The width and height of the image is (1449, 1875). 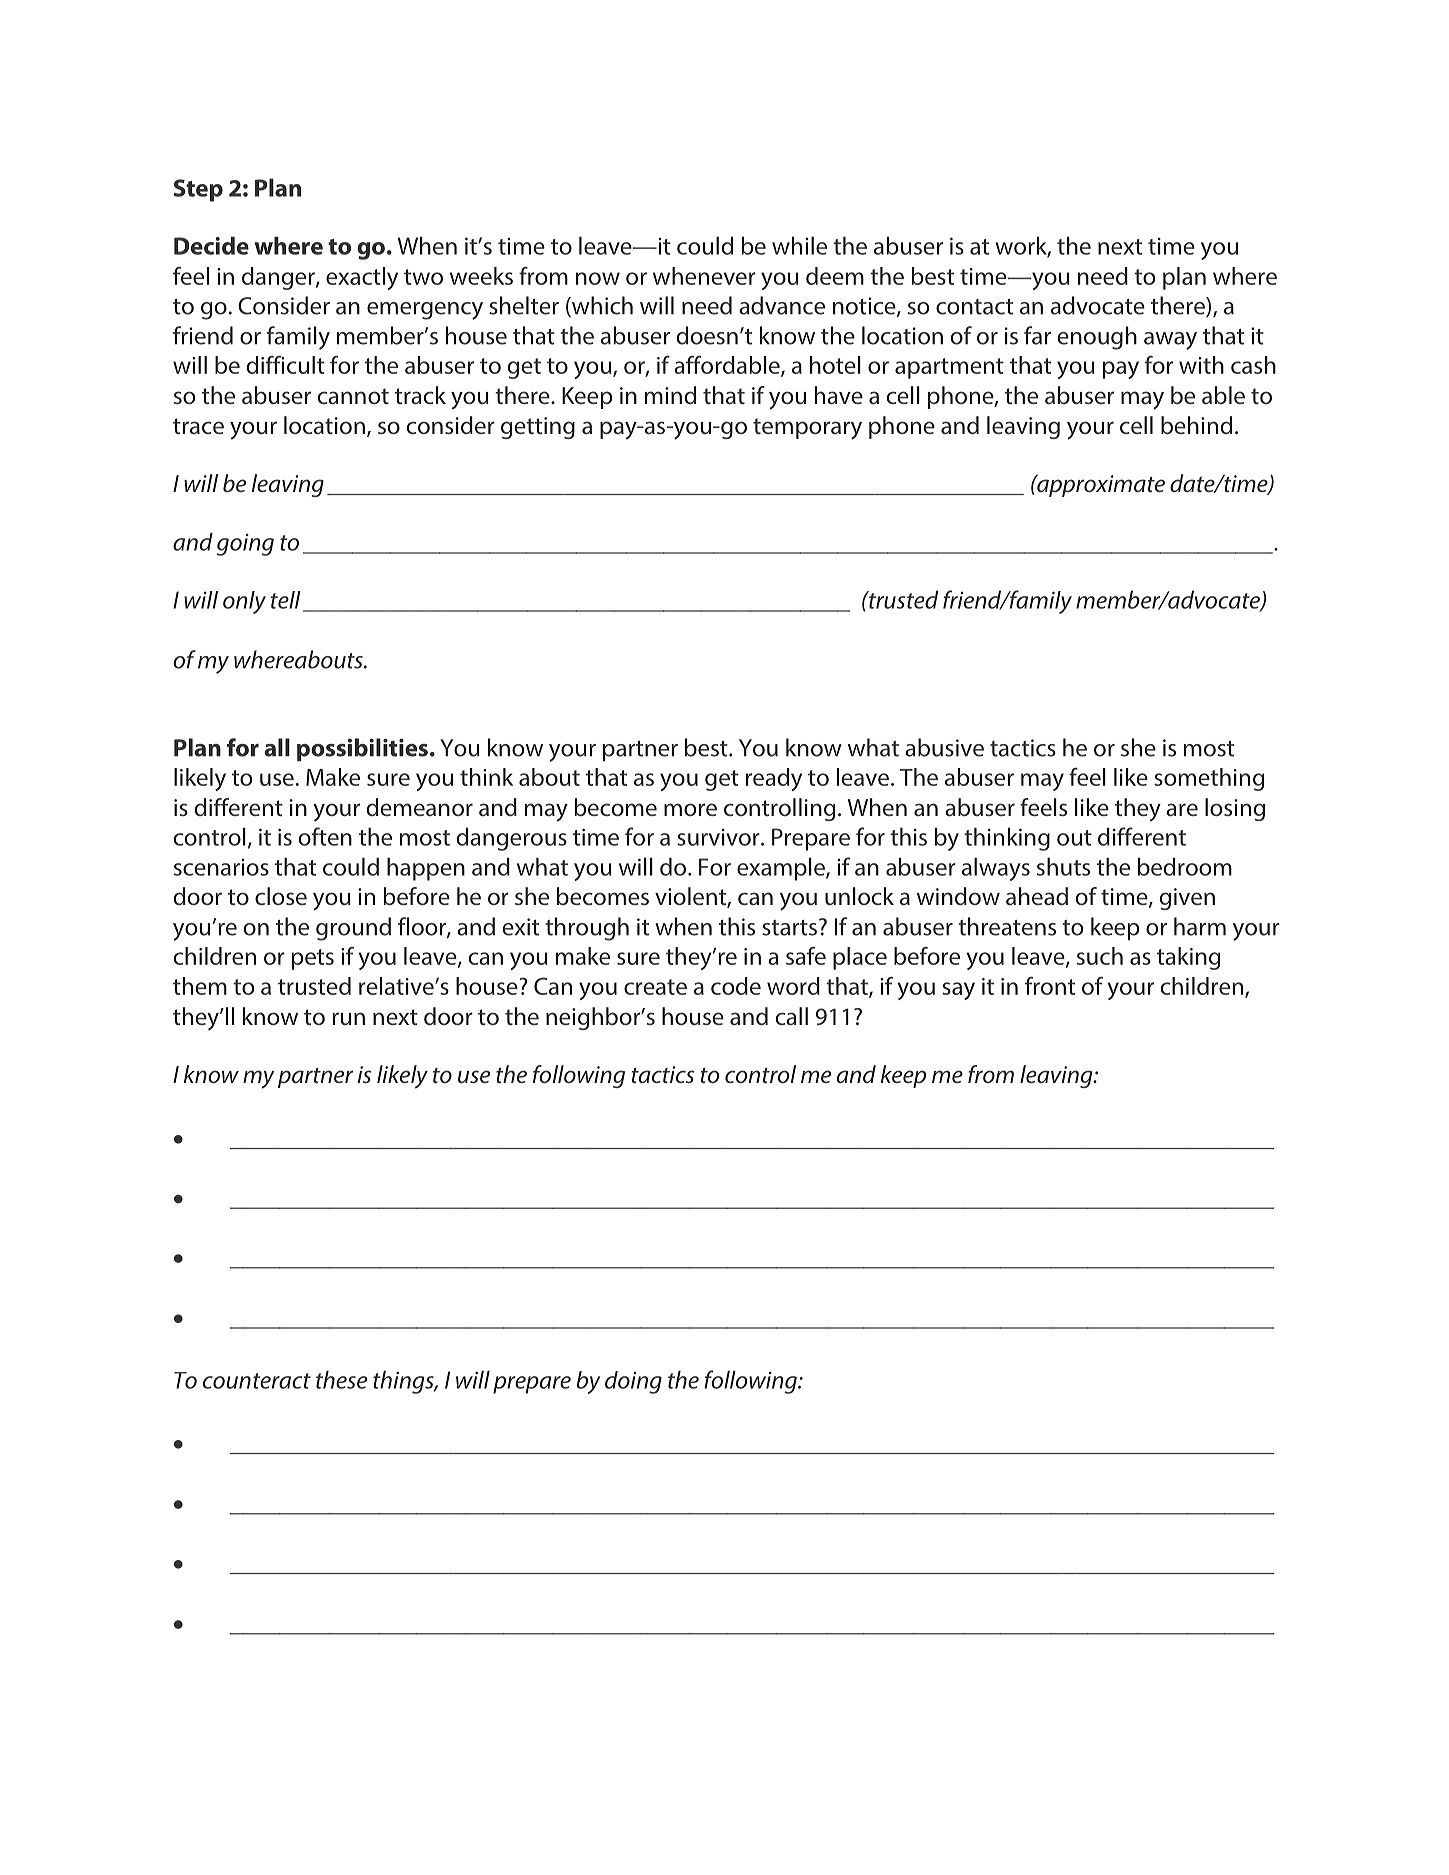 What do you see at coordinates (1097, 338) in the image?
I see `enough` at bounding box center [1097, 338].
